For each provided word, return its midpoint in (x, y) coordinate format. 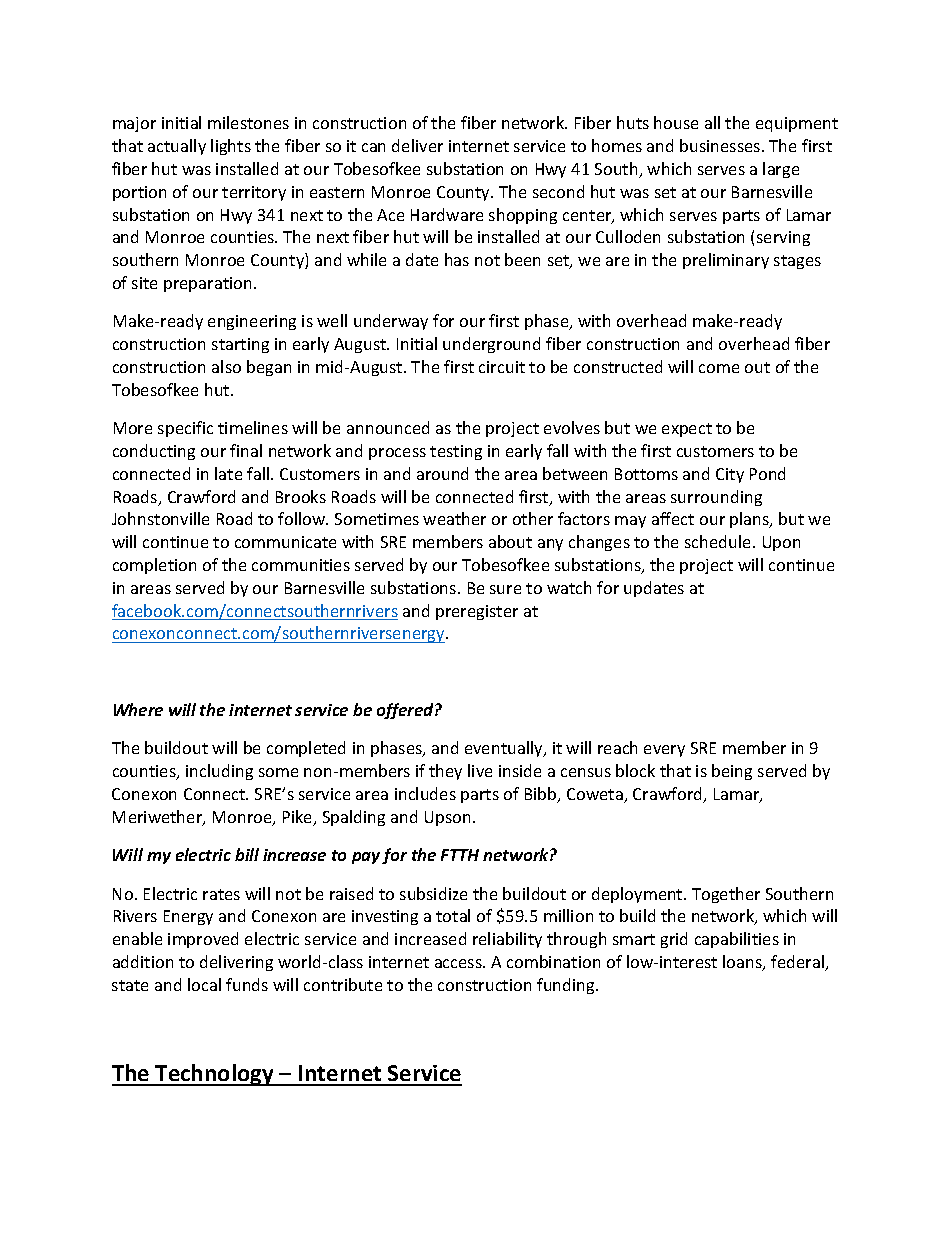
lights (231, 147)
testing (456, 452)
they (445, 772)
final (246, 450)
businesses (721, 145)
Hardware (447, 214)
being (732, 772)
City (730, 475)
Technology (214, 1075)
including (219, 772)
